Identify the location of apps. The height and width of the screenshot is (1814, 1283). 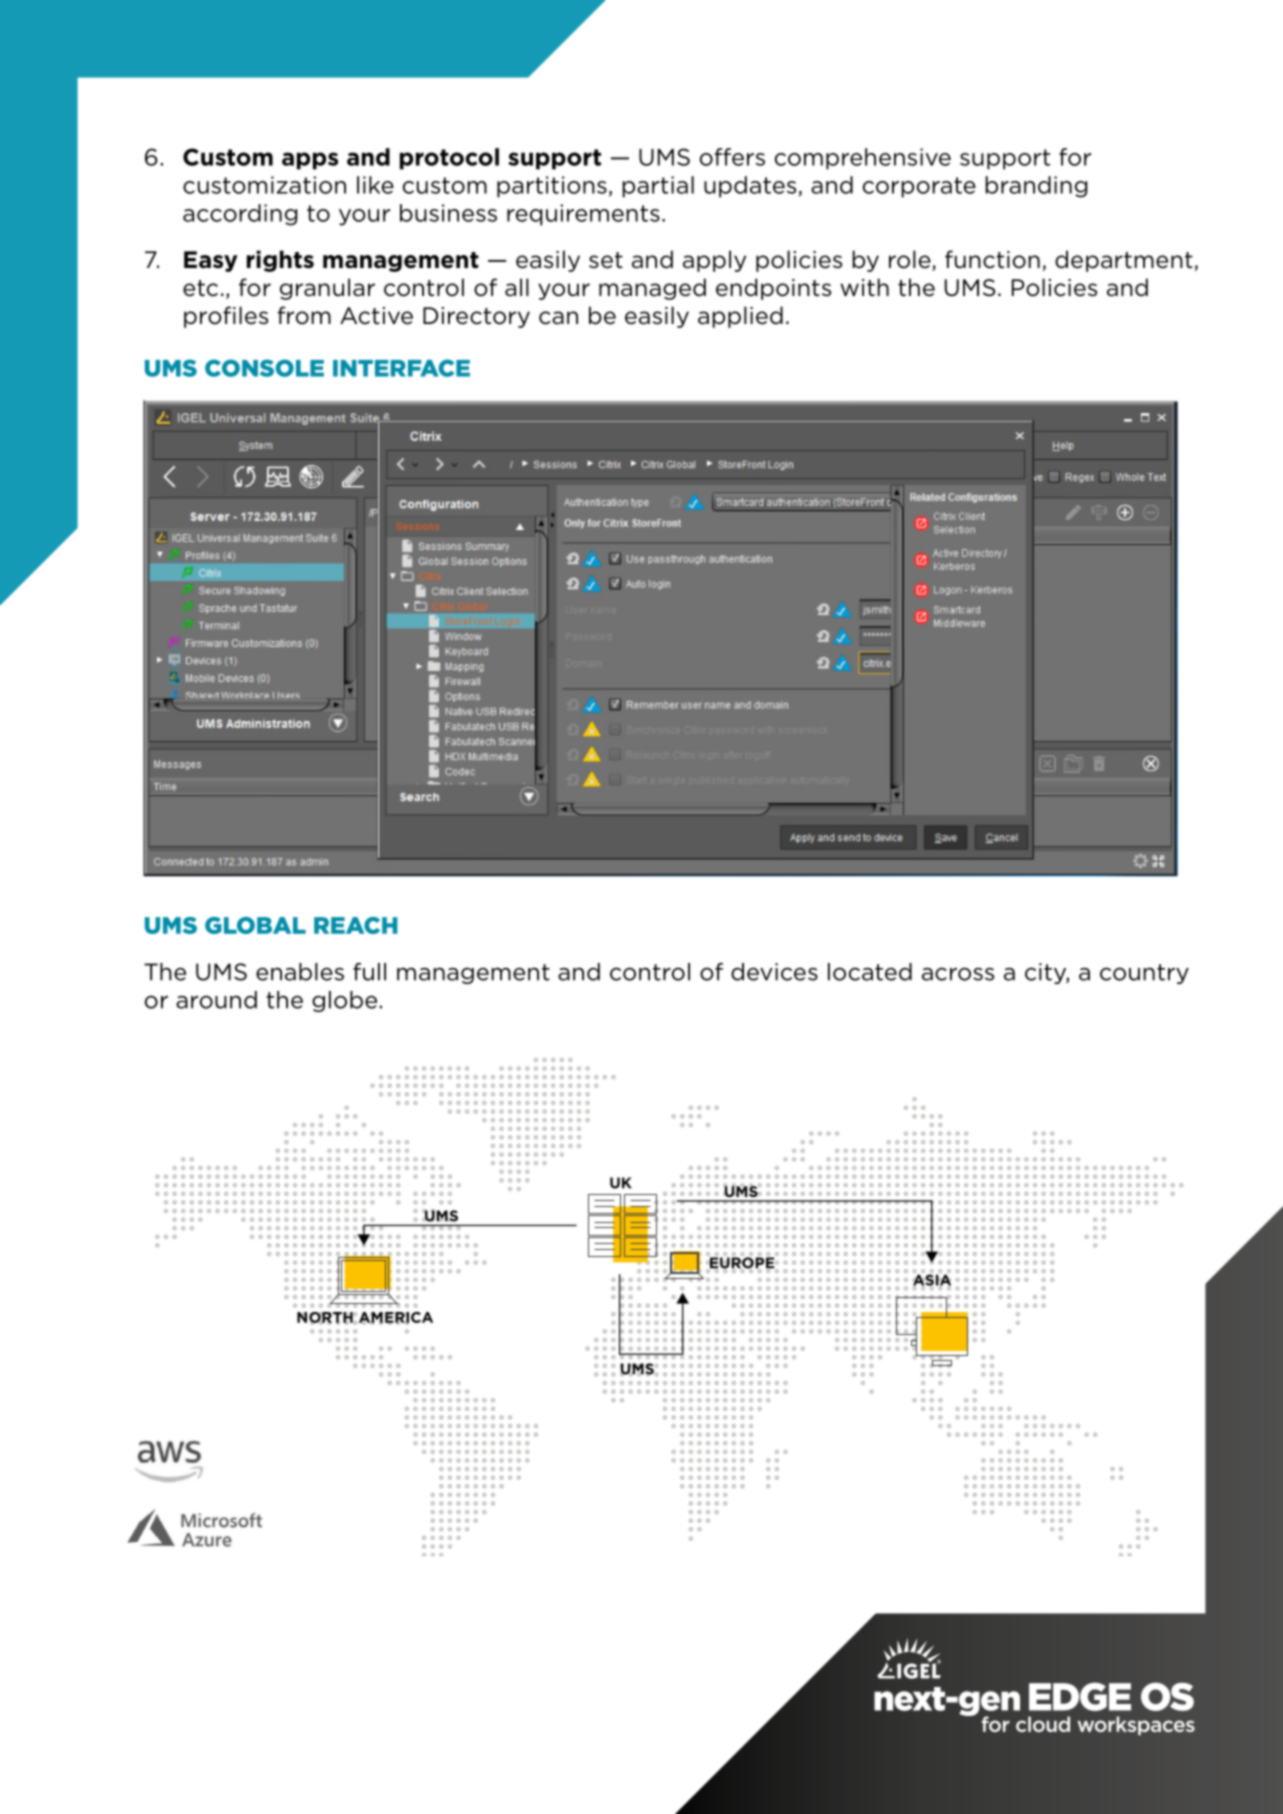
(310, 161).
